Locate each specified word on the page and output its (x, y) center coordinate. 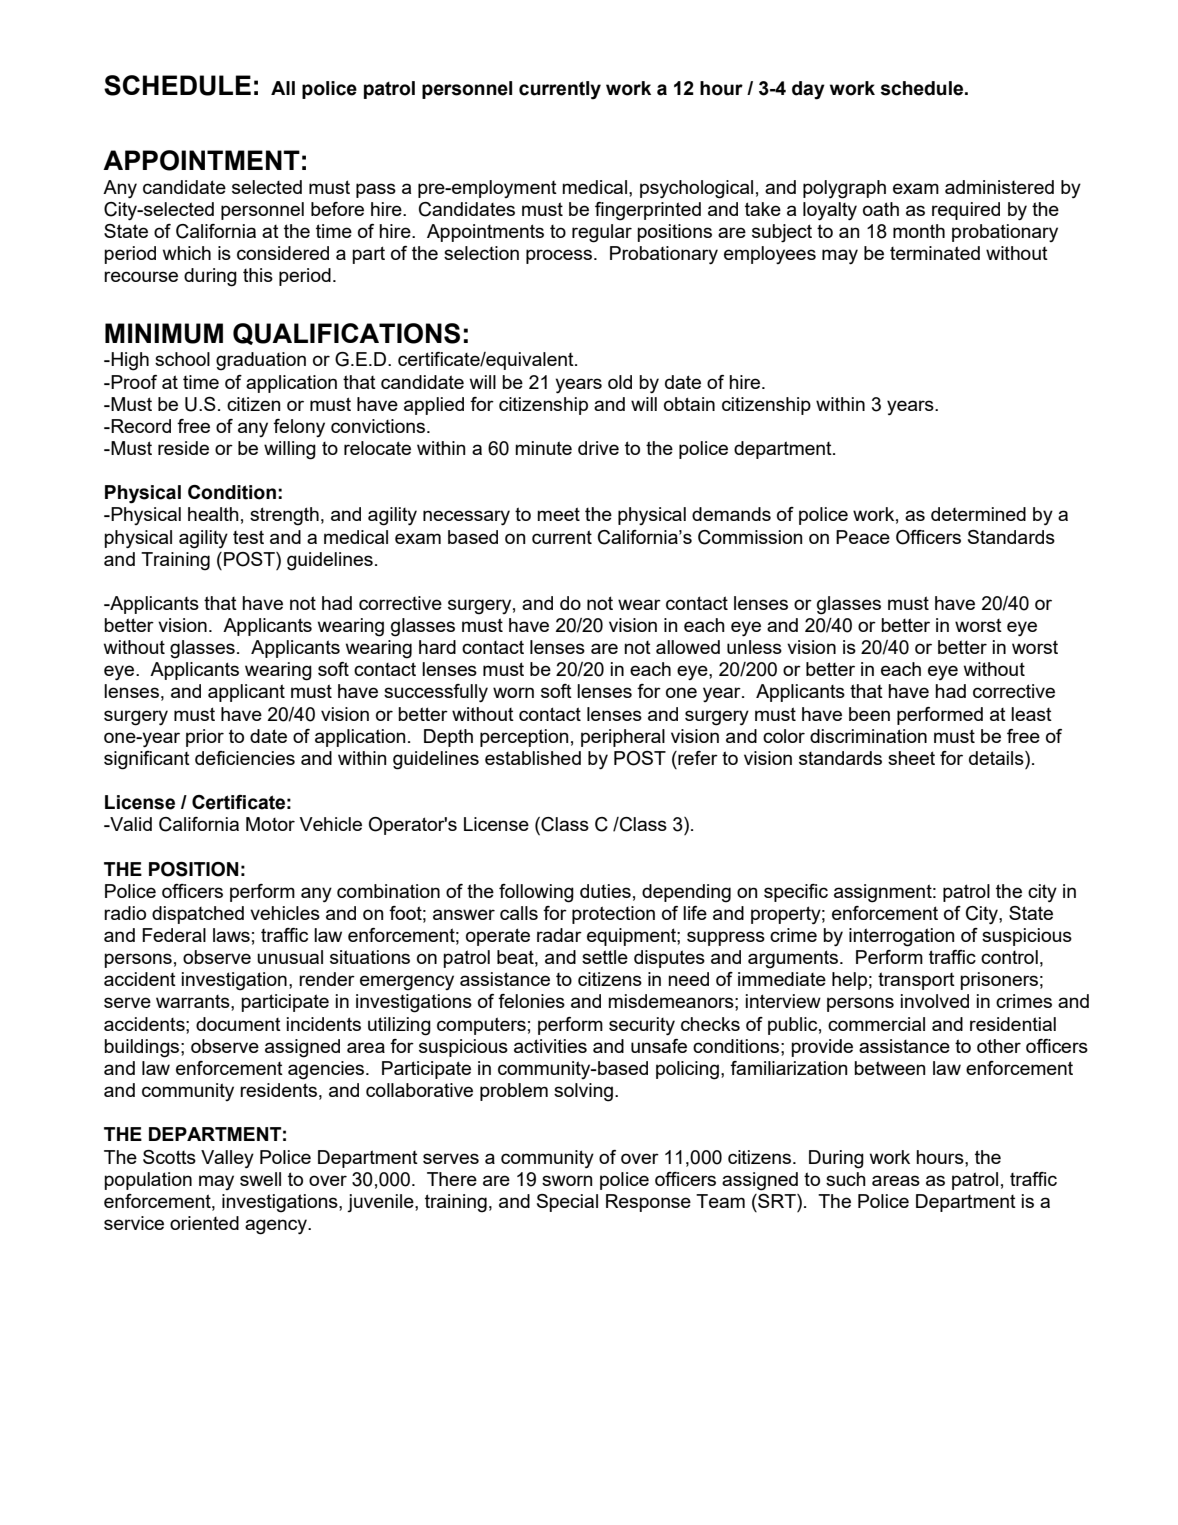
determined (978, 514)
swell (260, 1179)
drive (598, 448)
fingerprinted (648, 211)
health (213, 514)
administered (999, 187)
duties (605, 891)
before (337, 209)
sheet (911, 758)
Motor (270, 824)
